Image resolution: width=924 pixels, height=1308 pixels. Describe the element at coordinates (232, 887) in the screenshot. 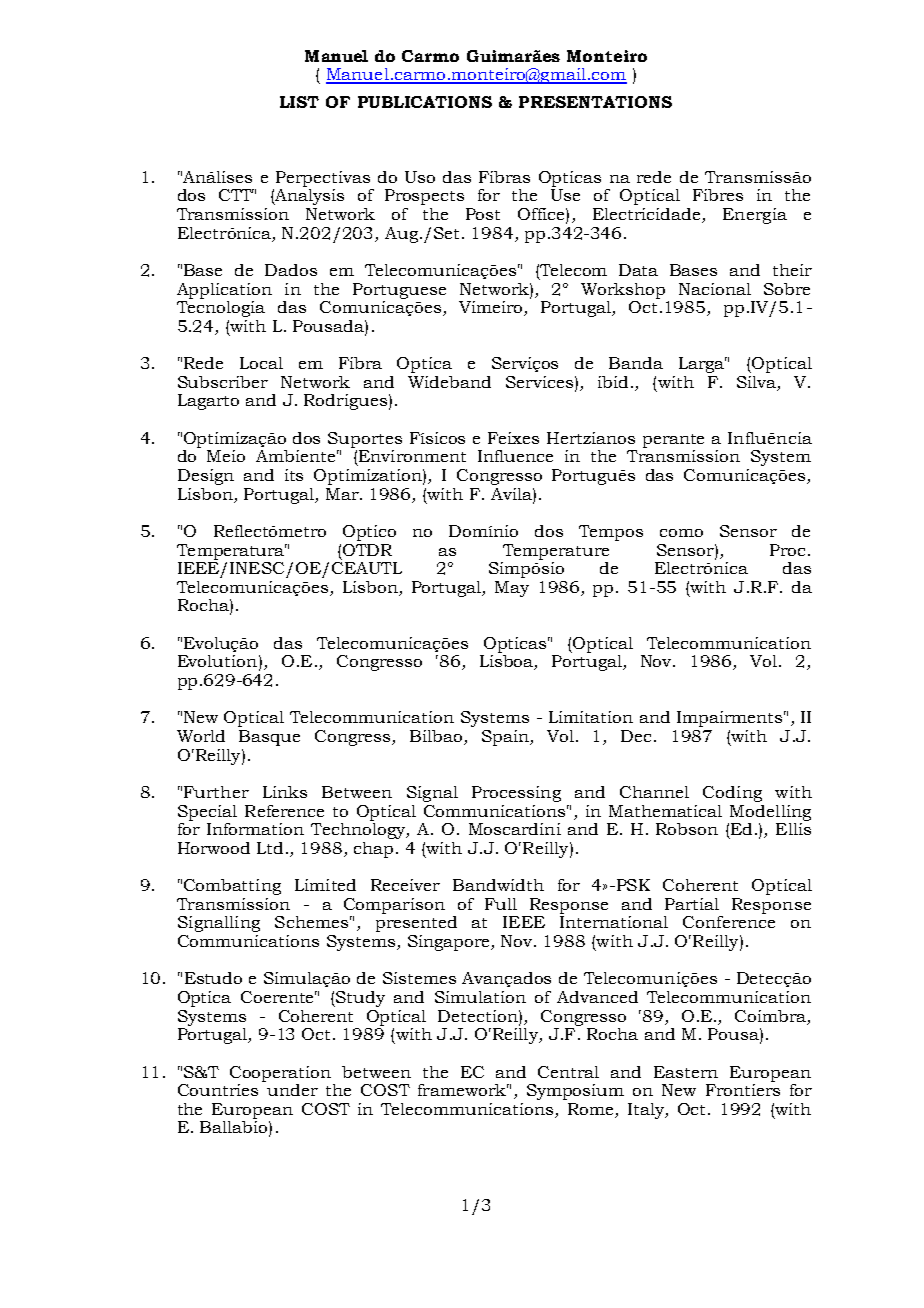

I see `Combatting` at that location.
